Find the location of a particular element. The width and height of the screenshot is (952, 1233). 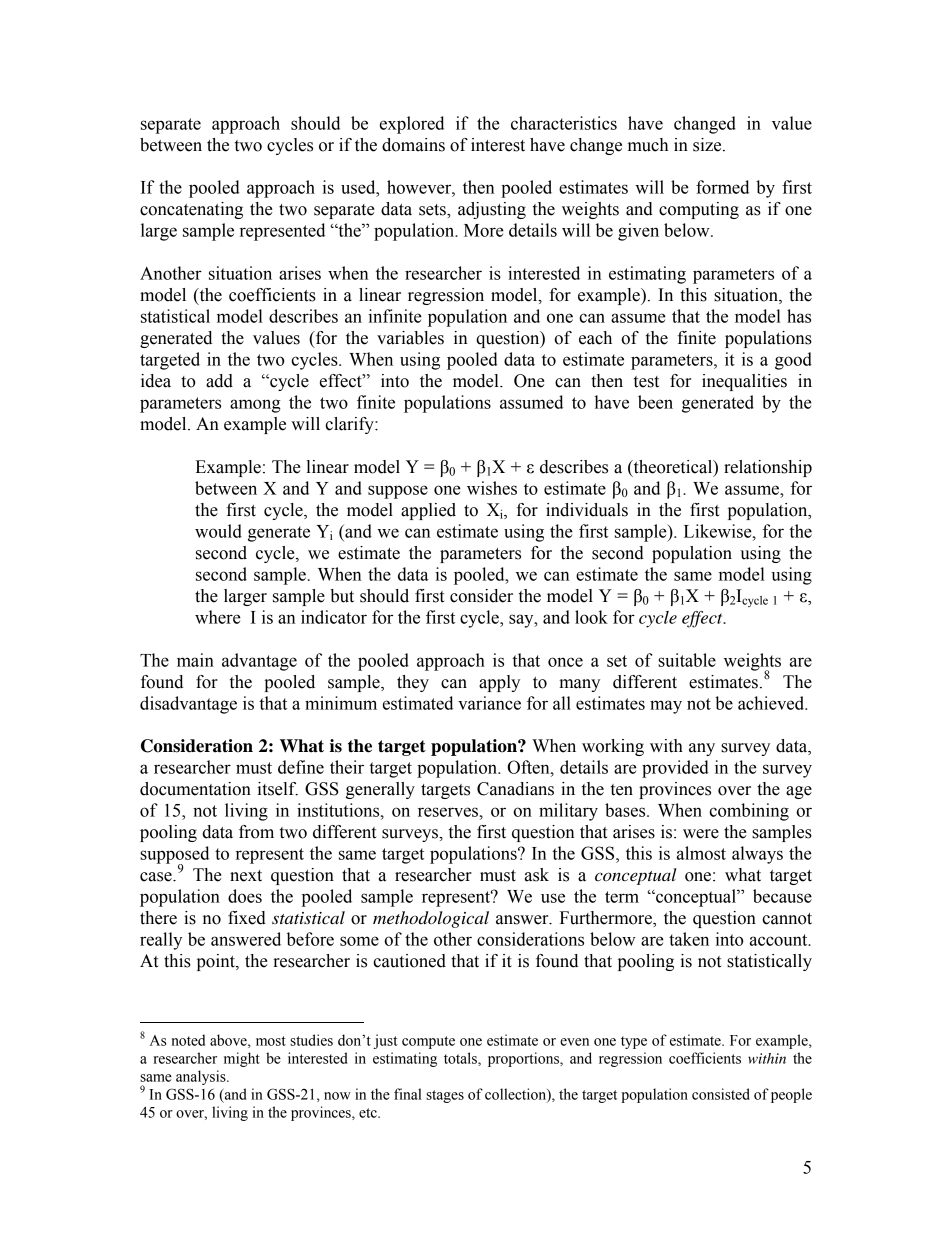

ask is located at coordinates (537, 875).
